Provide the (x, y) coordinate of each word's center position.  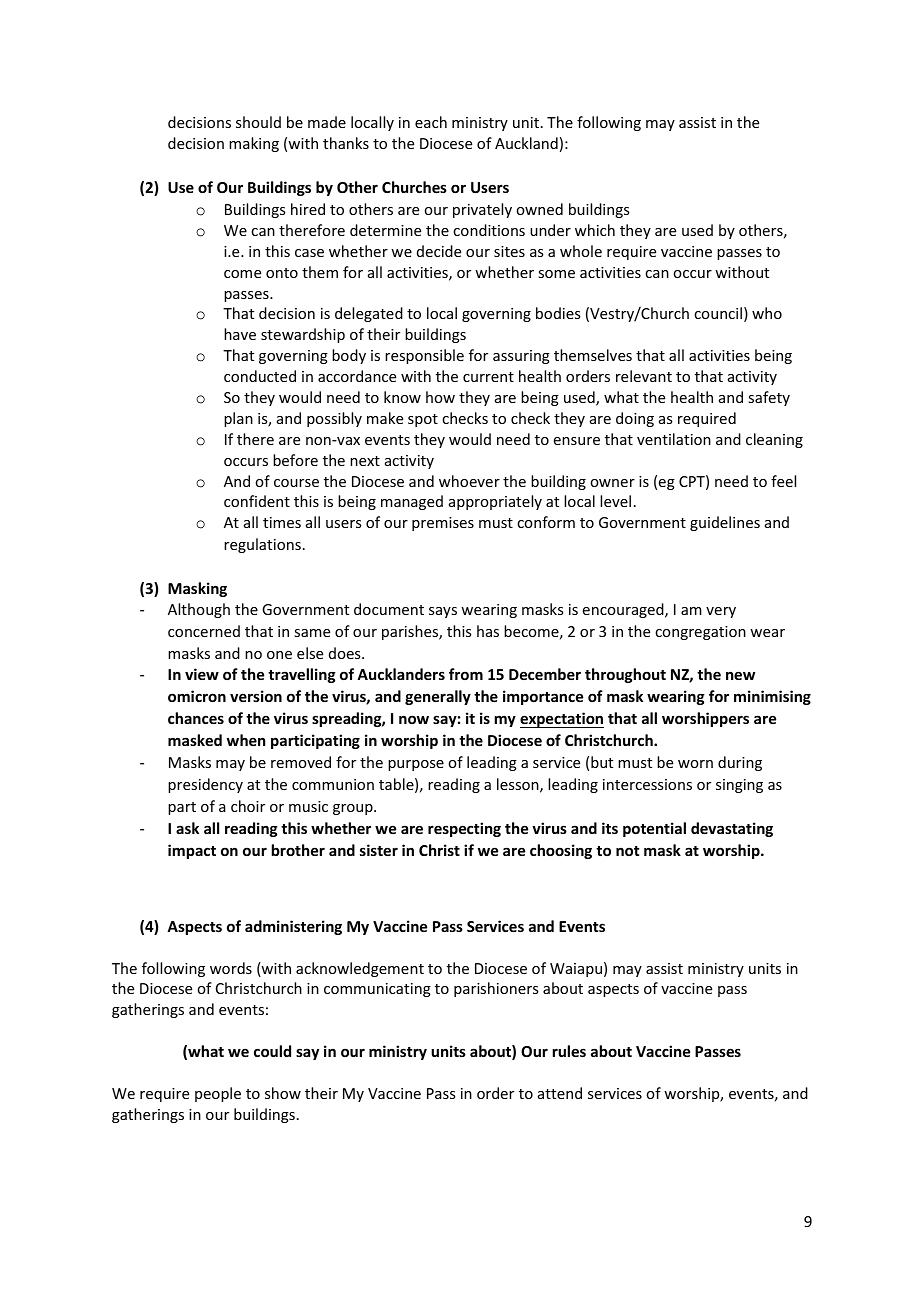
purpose (416, 765)
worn (695, 764)
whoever (469, 481)
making (254, 144)
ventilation (674, 439)
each (431, 122)
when (246, 740)
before (295, 460)
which (595, 230)
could (272, 1051)
